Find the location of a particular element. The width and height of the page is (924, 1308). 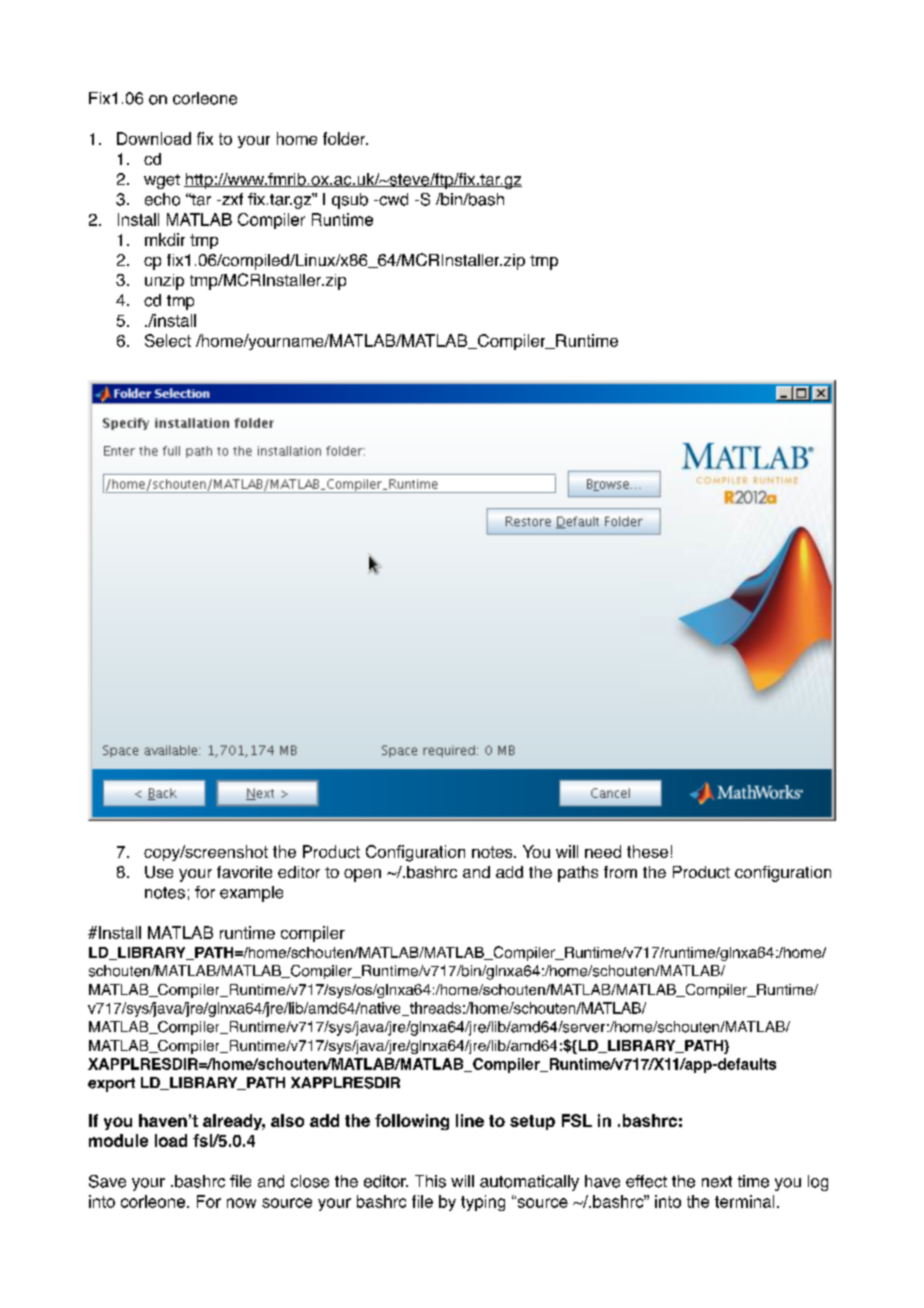

mkdir is located at coordinates (165, 239).
